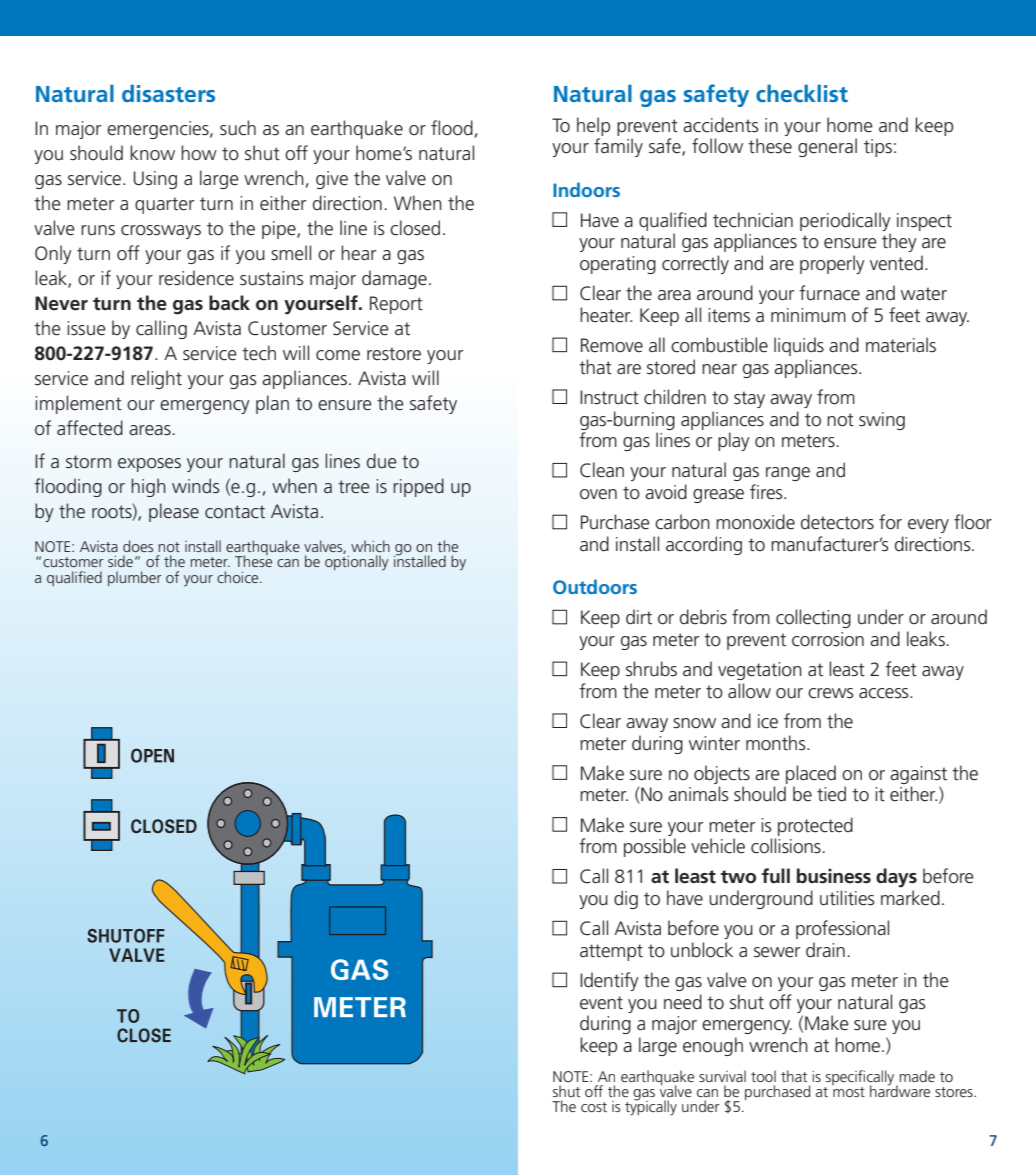 This screenshot has width=1036, height=1175. What do you see at coordinates (878, 148) in the screenshot?
I see `tips` at bounding box center [878, 148].
